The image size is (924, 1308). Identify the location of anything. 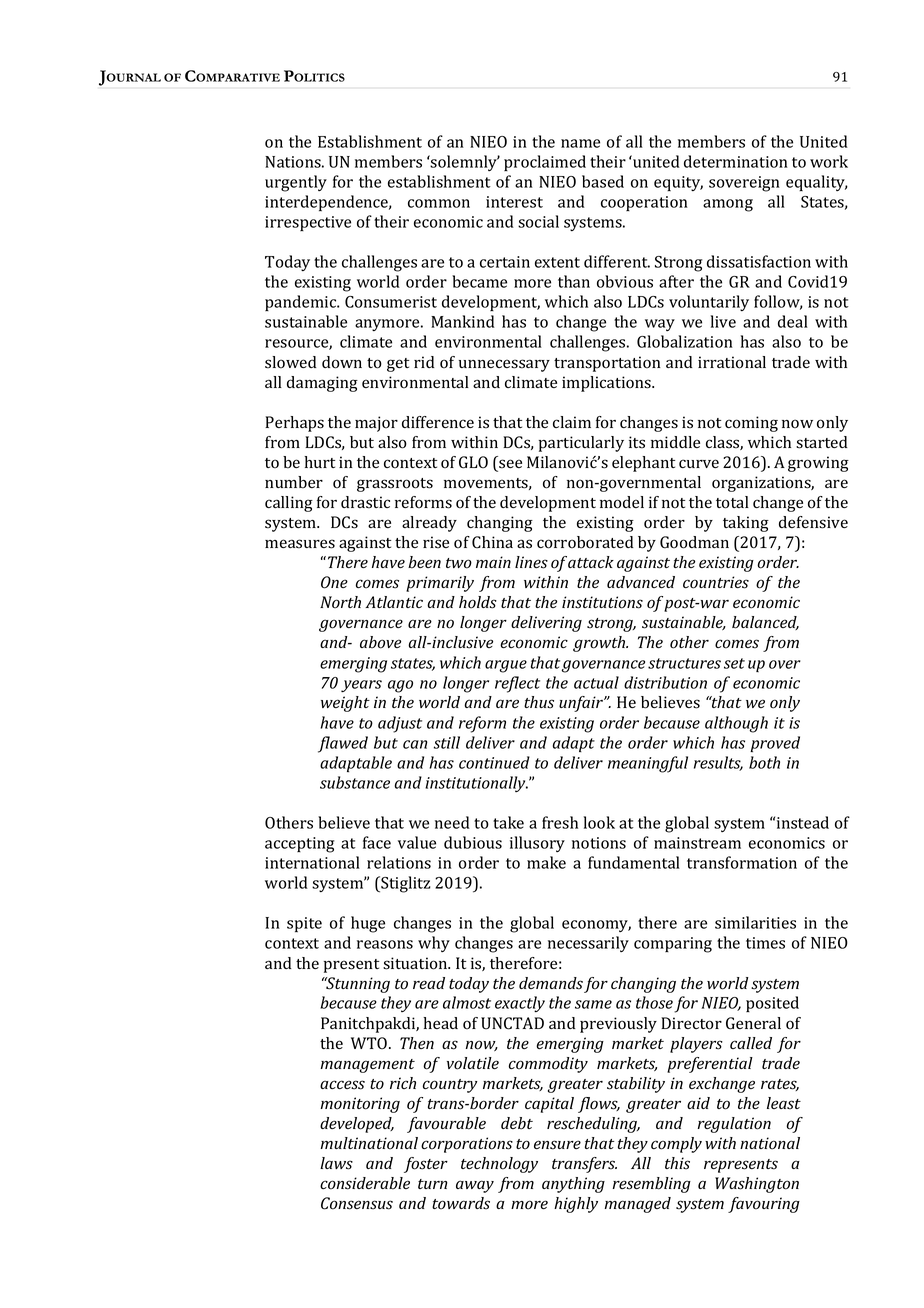
(573, 1185).
